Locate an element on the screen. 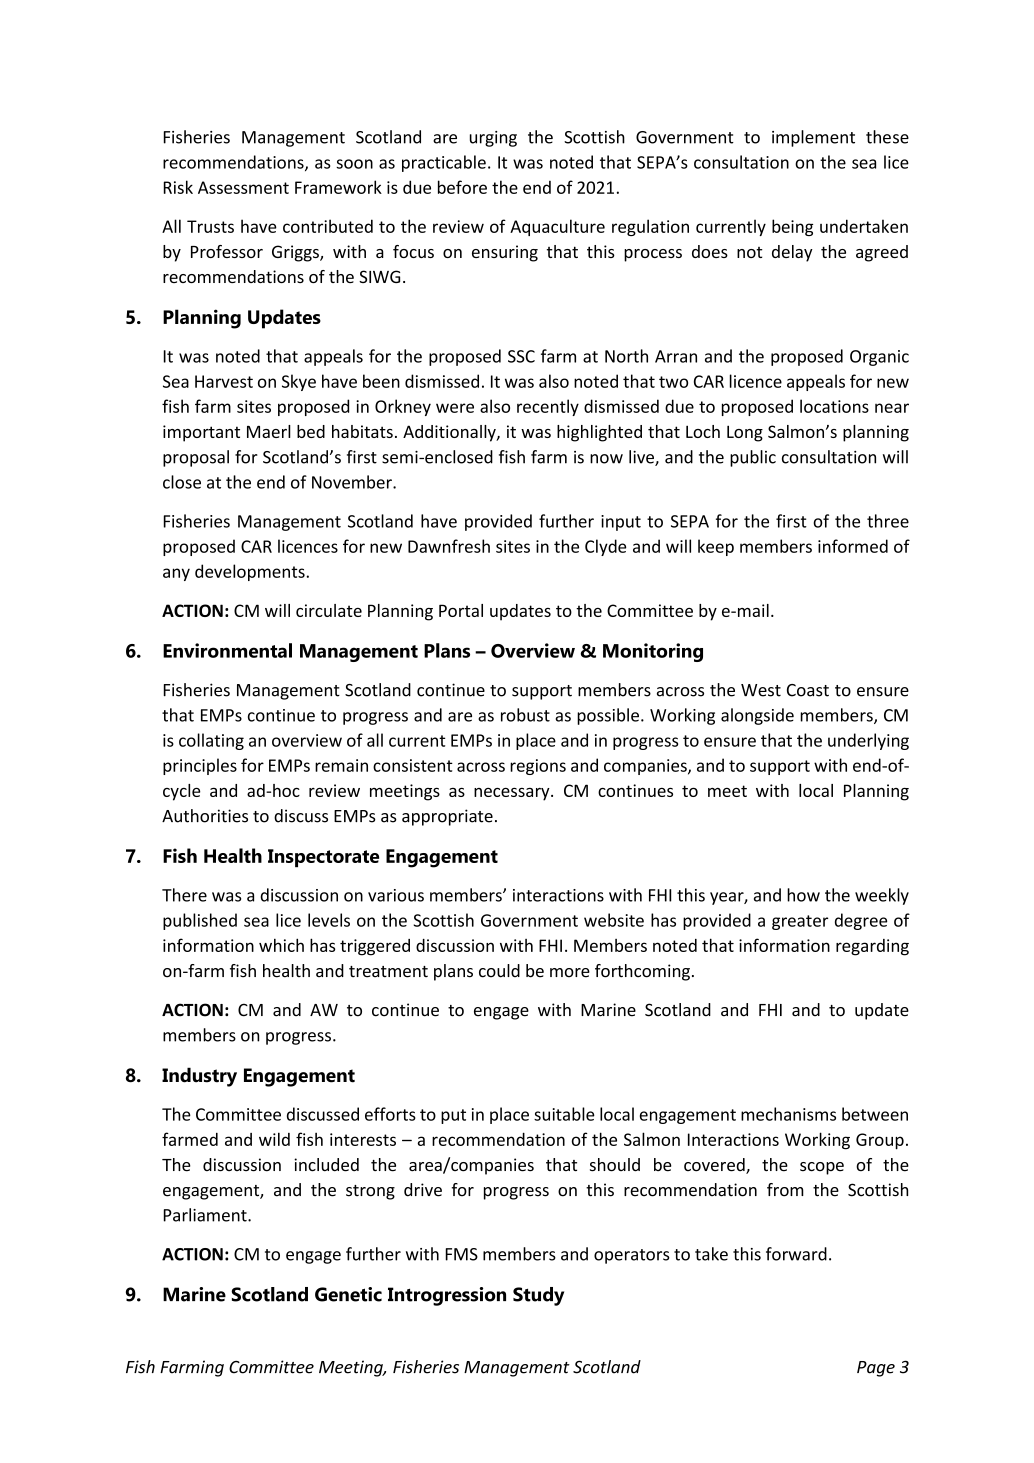 Image resolution: width=1034 pixels, height=1463 pixels. urging is located at coordinates (493, 139).
